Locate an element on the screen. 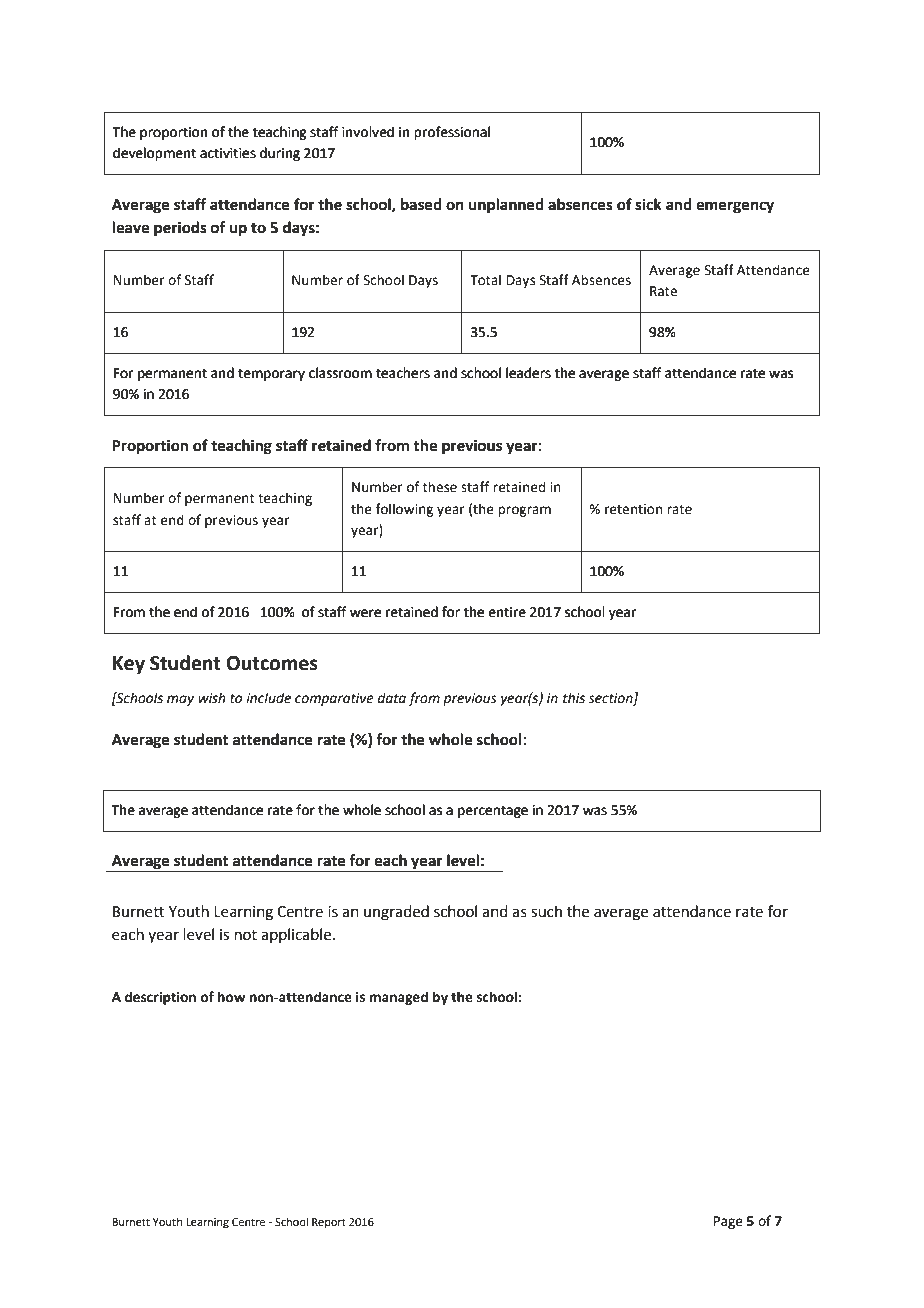 The width and height of the screenshot is (924, 1308). sick is located at coordinates (648, 204).
